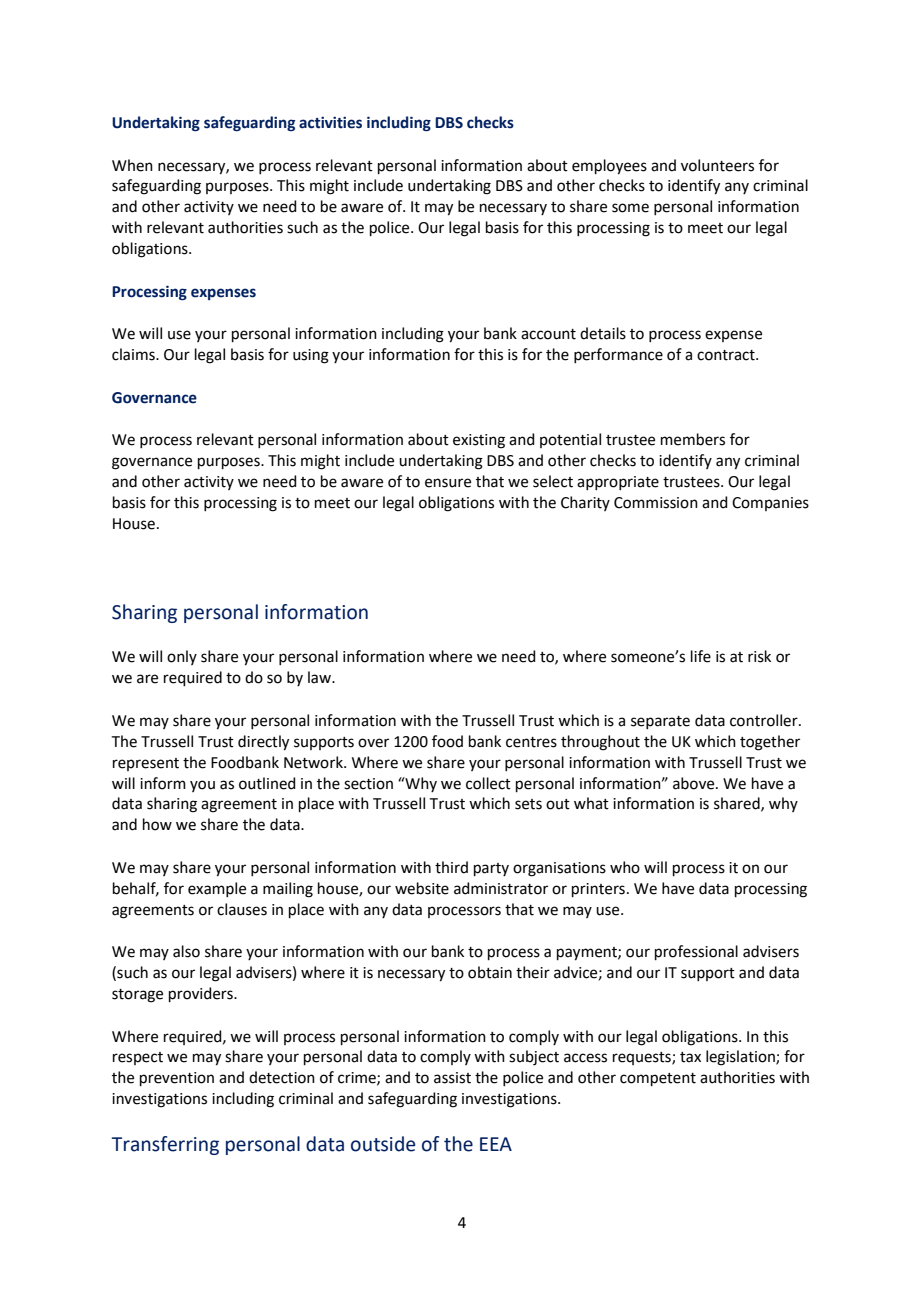  I want to click on law, so click(320, 677).
